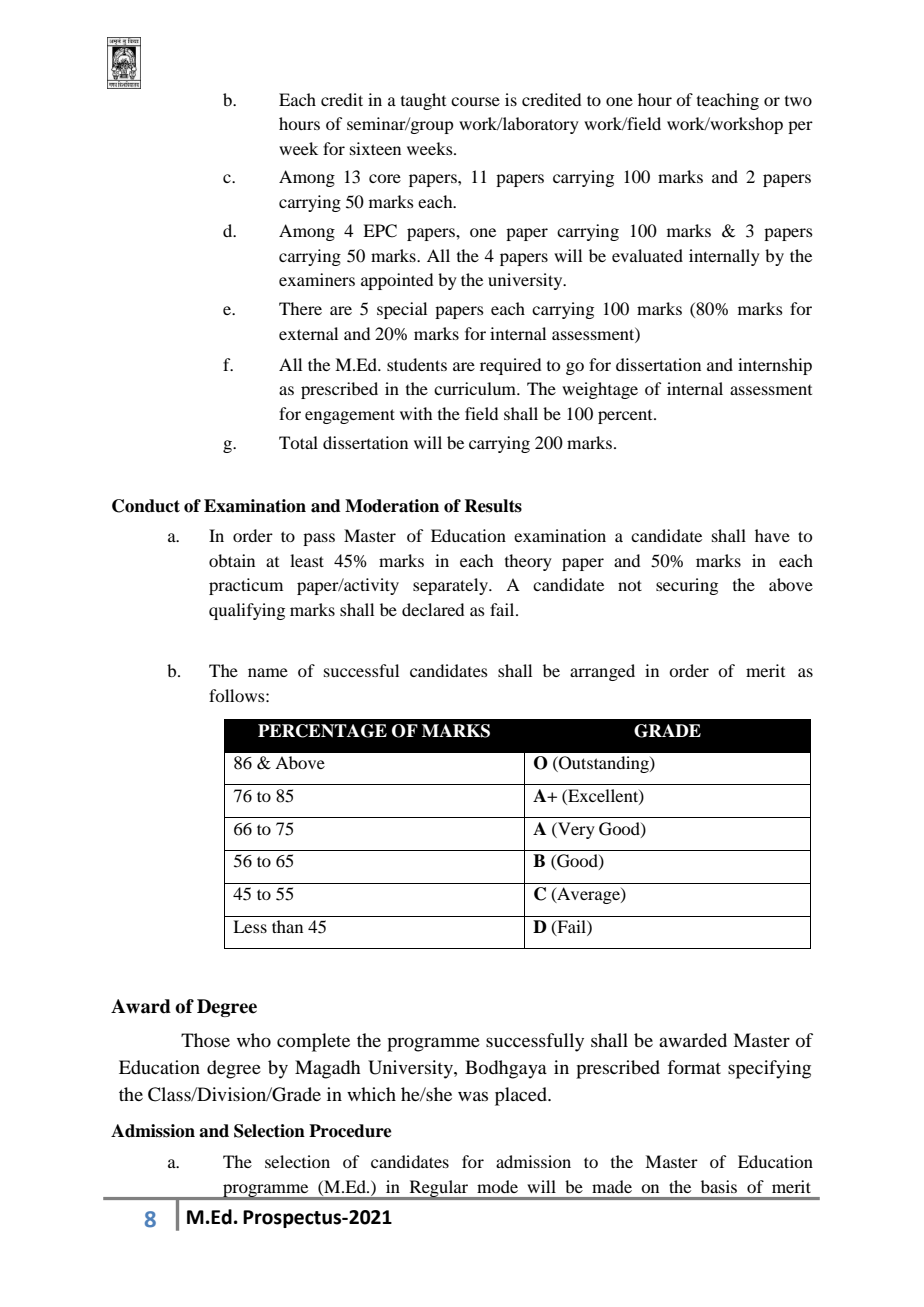 The image size is (924, 1307). Describe the element at coordinates (350, 1131) in the screenshot. I see `Procedure` at that location.
